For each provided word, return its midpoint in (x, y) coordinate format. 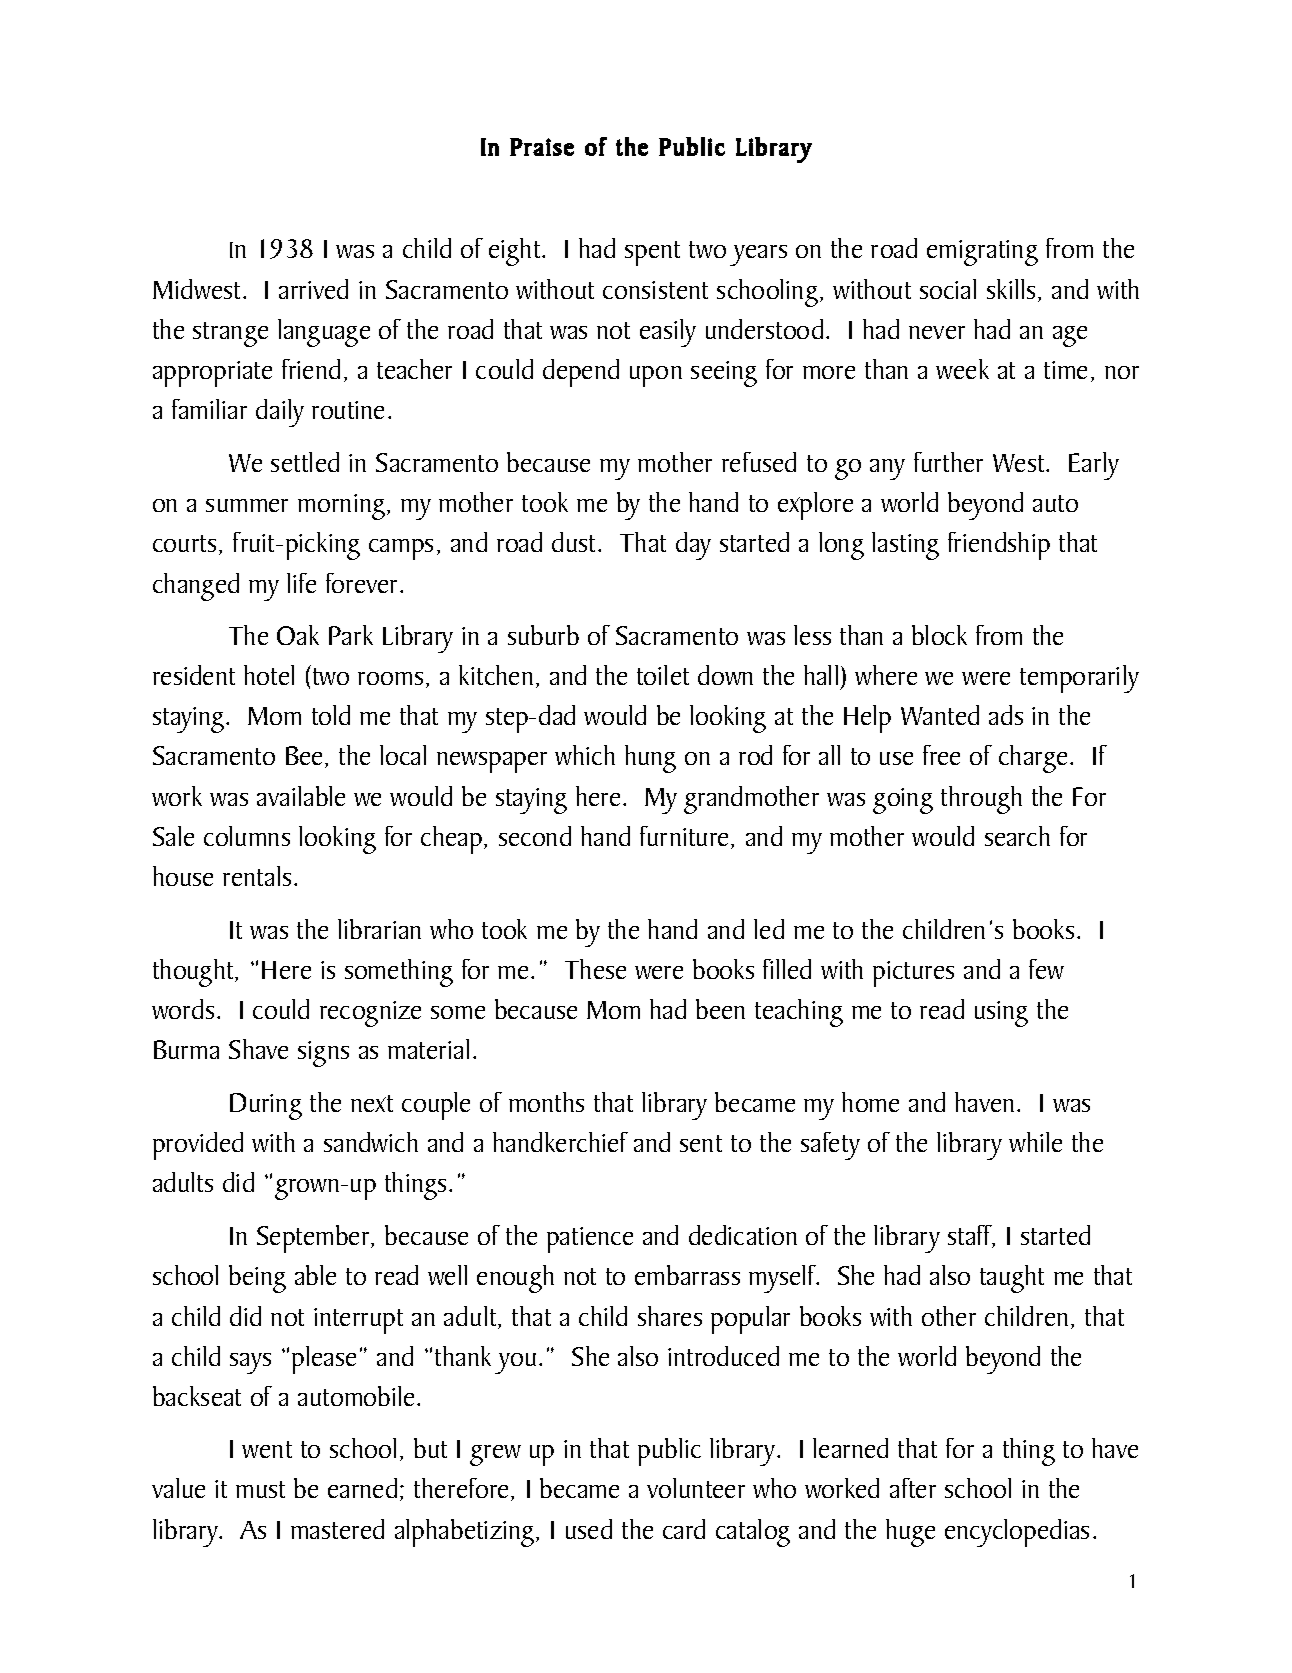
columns (247, 836)
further (948, 462)
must (260, 1489)
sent (701, 1143)
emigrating (982, 253)
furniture (684, 836)
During (266, 1106)
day (693, 546)
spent (652, 253)
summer (247, 505)
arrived (313, 289)
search (1017, 836)
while (1035, 1142)
